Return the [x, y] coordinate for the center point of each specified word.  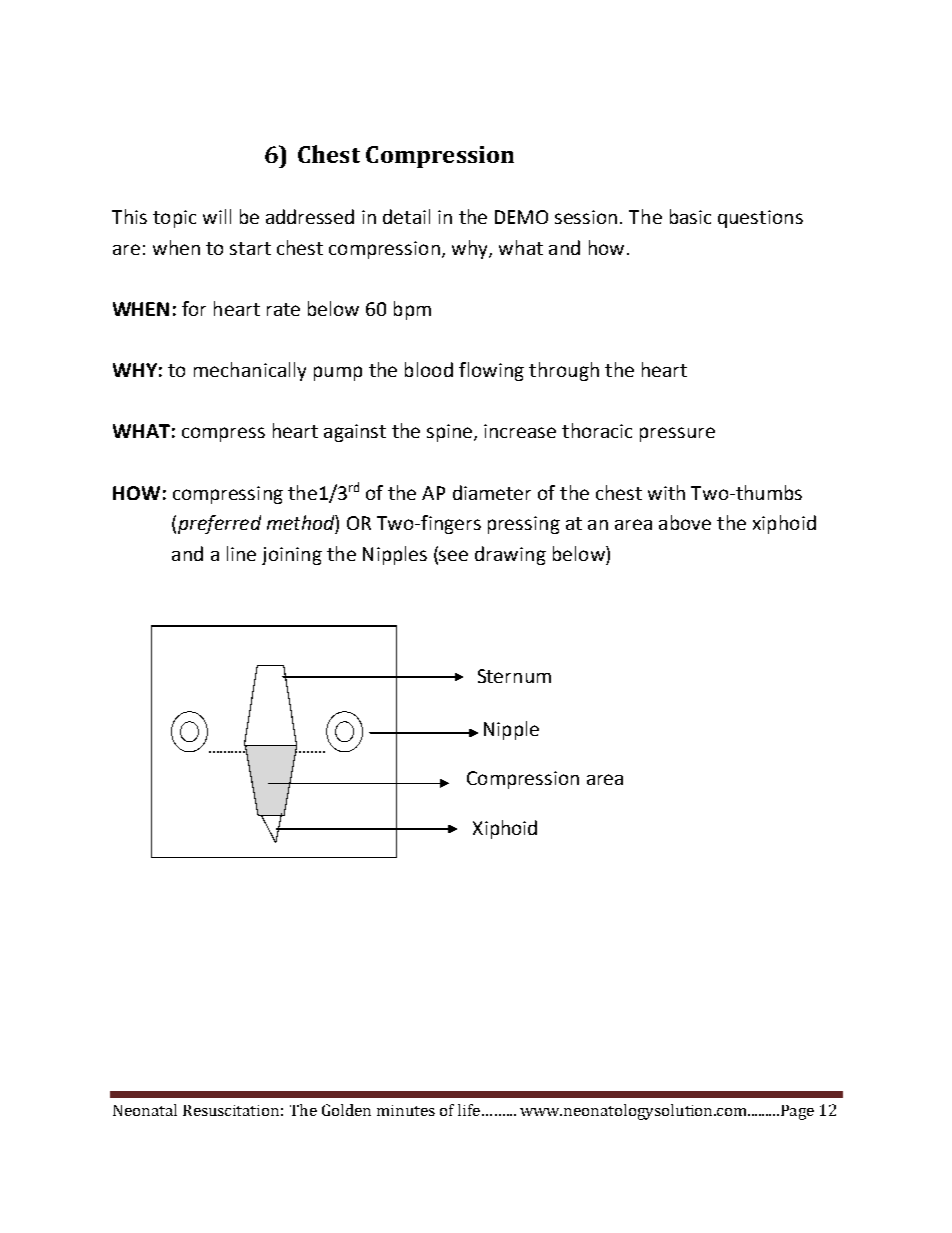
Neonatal [145, 1110]
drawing [510, 555]
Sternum [514, 676]
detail [406, 216]
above [685, 522]
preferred [219, 524]
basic [690, 216]
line [241, 553]
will [217, 216]
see [453, 555]
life [469, 1110]
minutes [406, 1110]
